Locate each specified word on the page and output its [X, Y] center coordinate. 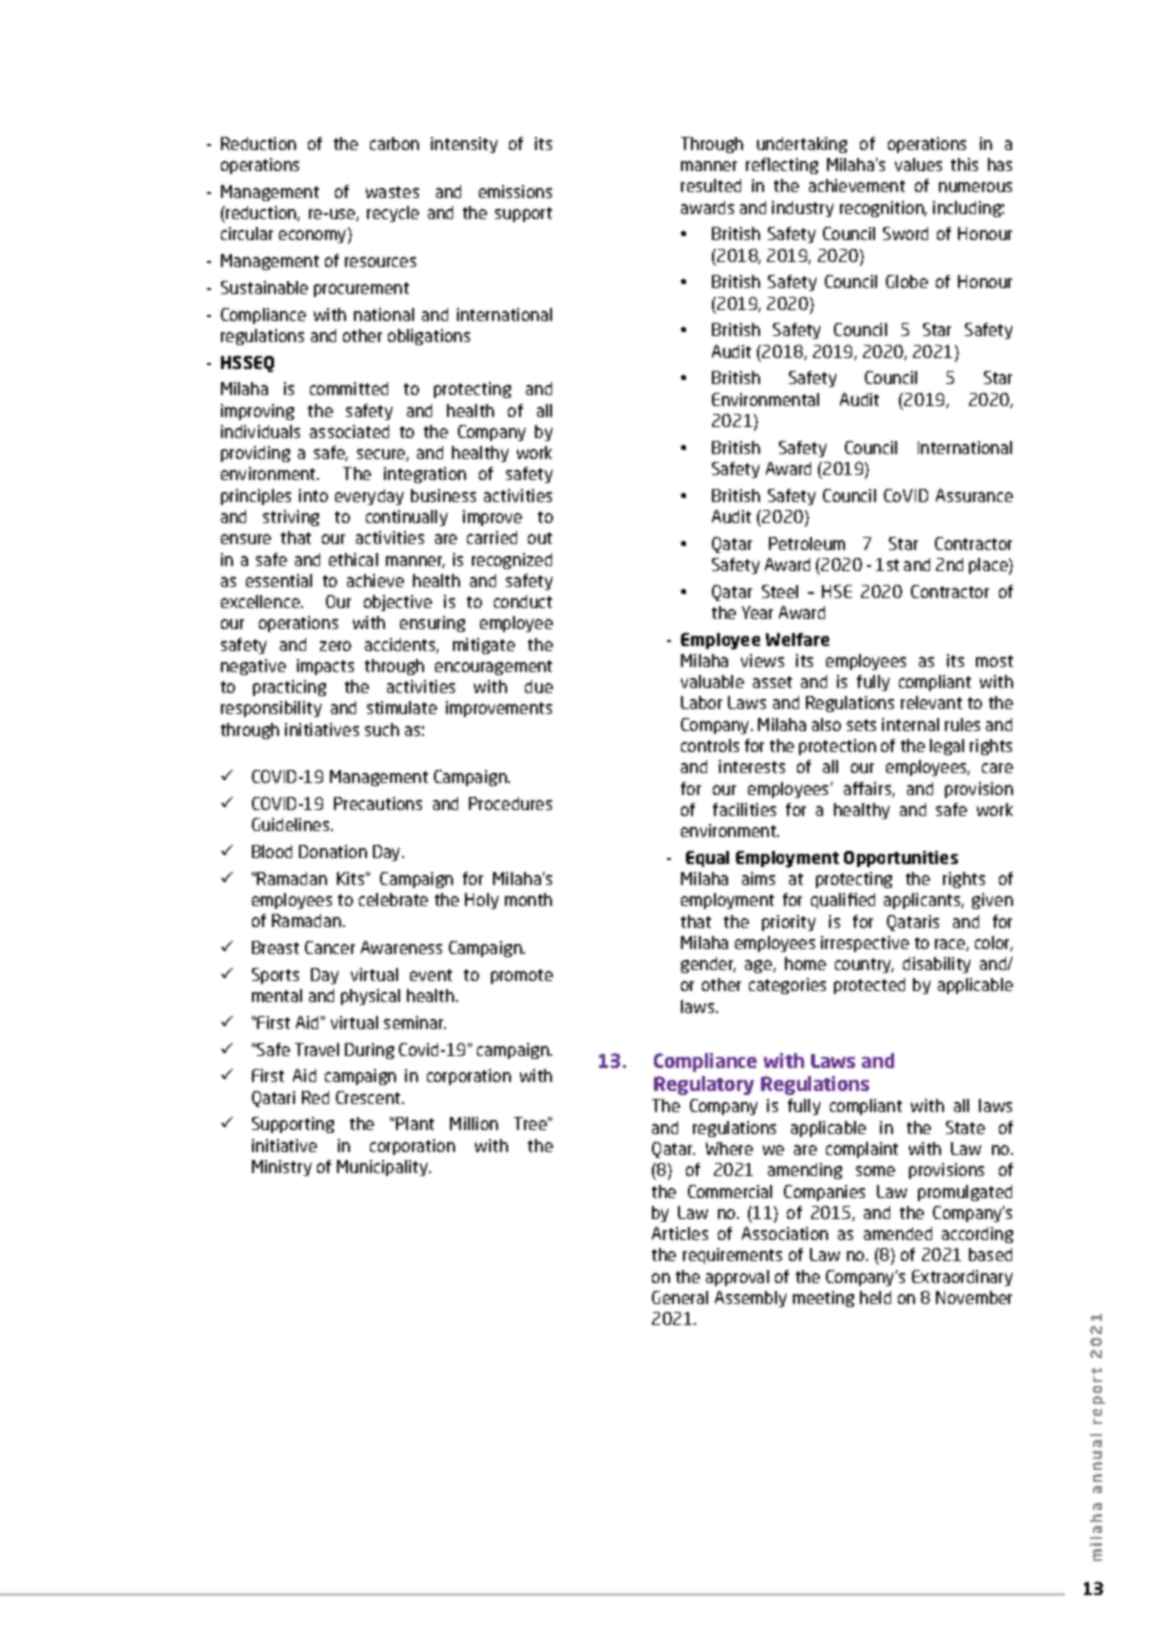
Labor [701, 702]
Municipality [384, 1168]
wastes [392, 192]
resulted [711, 185]
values [918, 164]
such [382, 729]
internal [910, 724]
